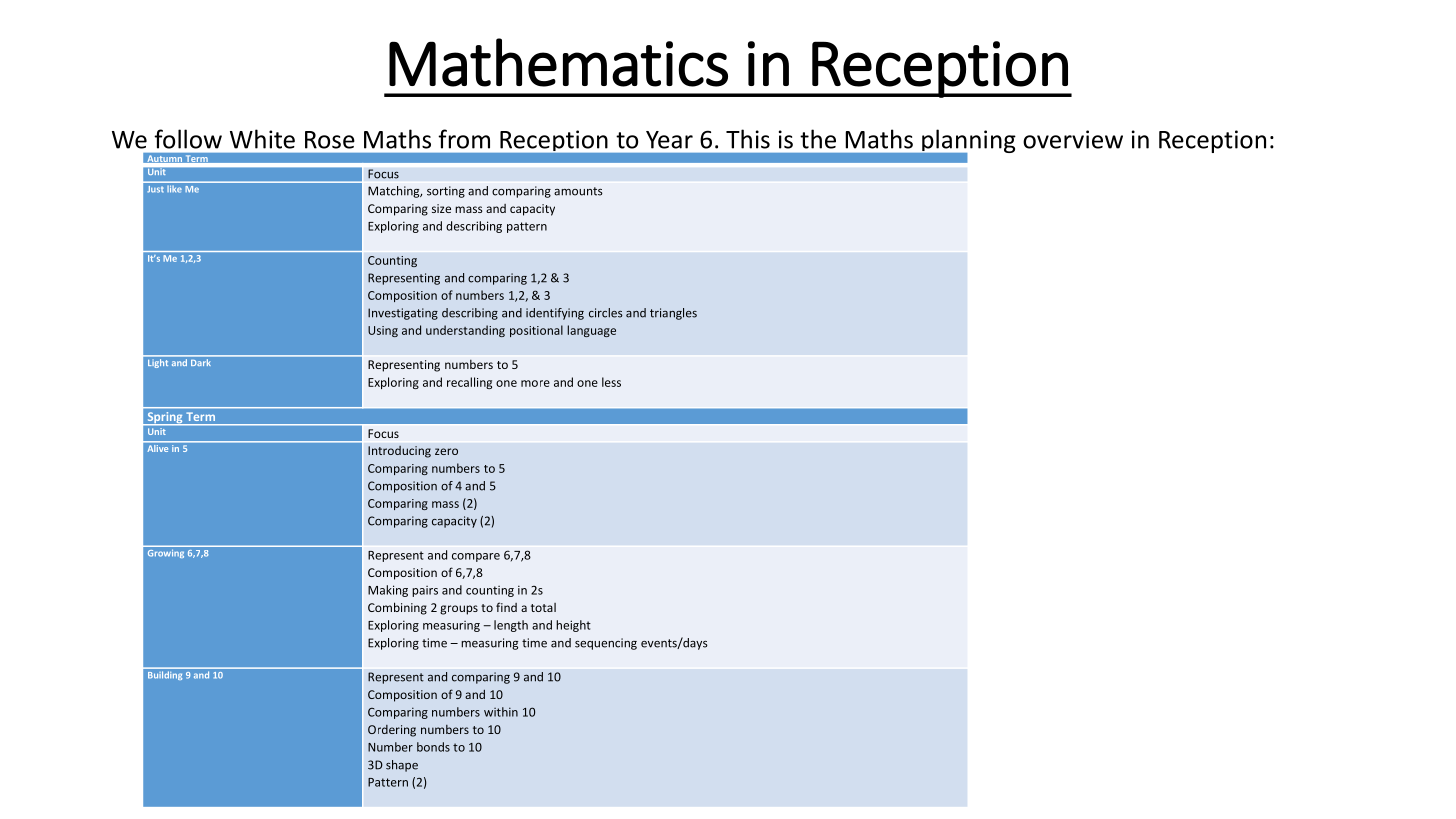  Describe the element at coordinates (501, 712) in the image. I see `within` at that location.
